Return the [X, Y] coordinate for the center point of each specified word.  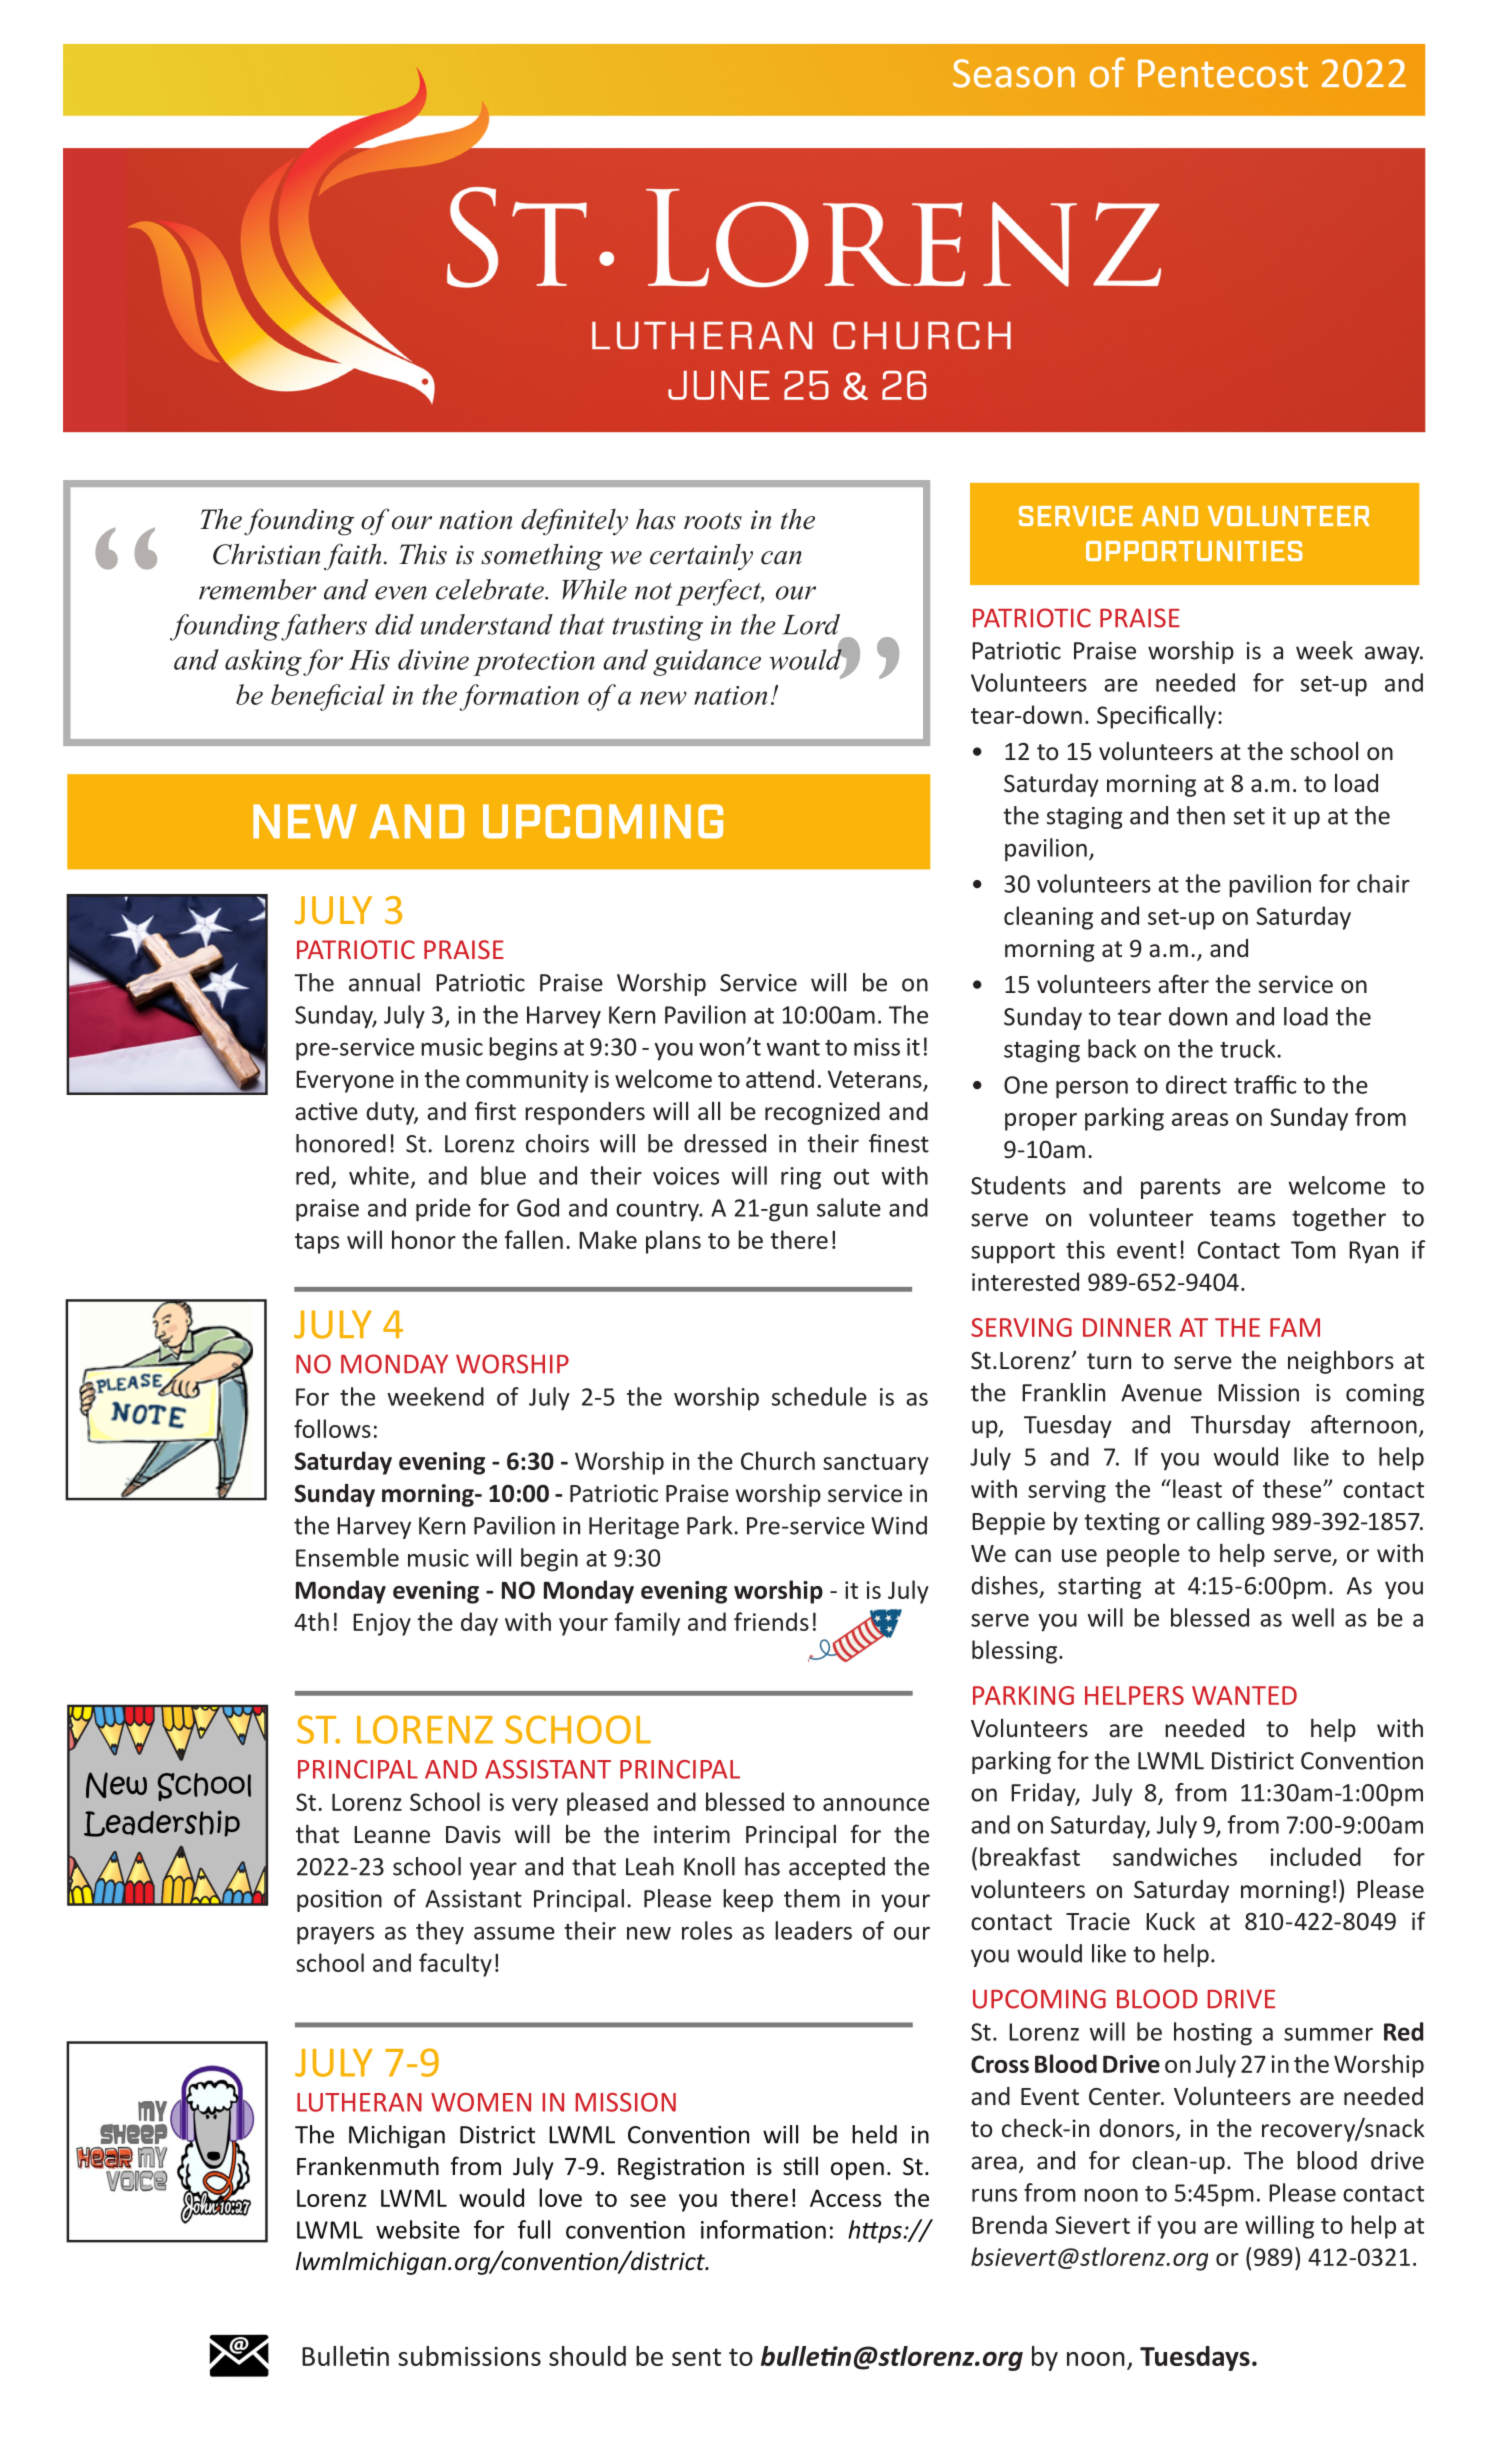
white [379, 1175]
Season [1014, 73]
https [876, 2231]
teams [1242, 1218]
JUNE [719, 385]
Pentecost [1223, 73]
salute [849, 1207]
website [418, 2229]
